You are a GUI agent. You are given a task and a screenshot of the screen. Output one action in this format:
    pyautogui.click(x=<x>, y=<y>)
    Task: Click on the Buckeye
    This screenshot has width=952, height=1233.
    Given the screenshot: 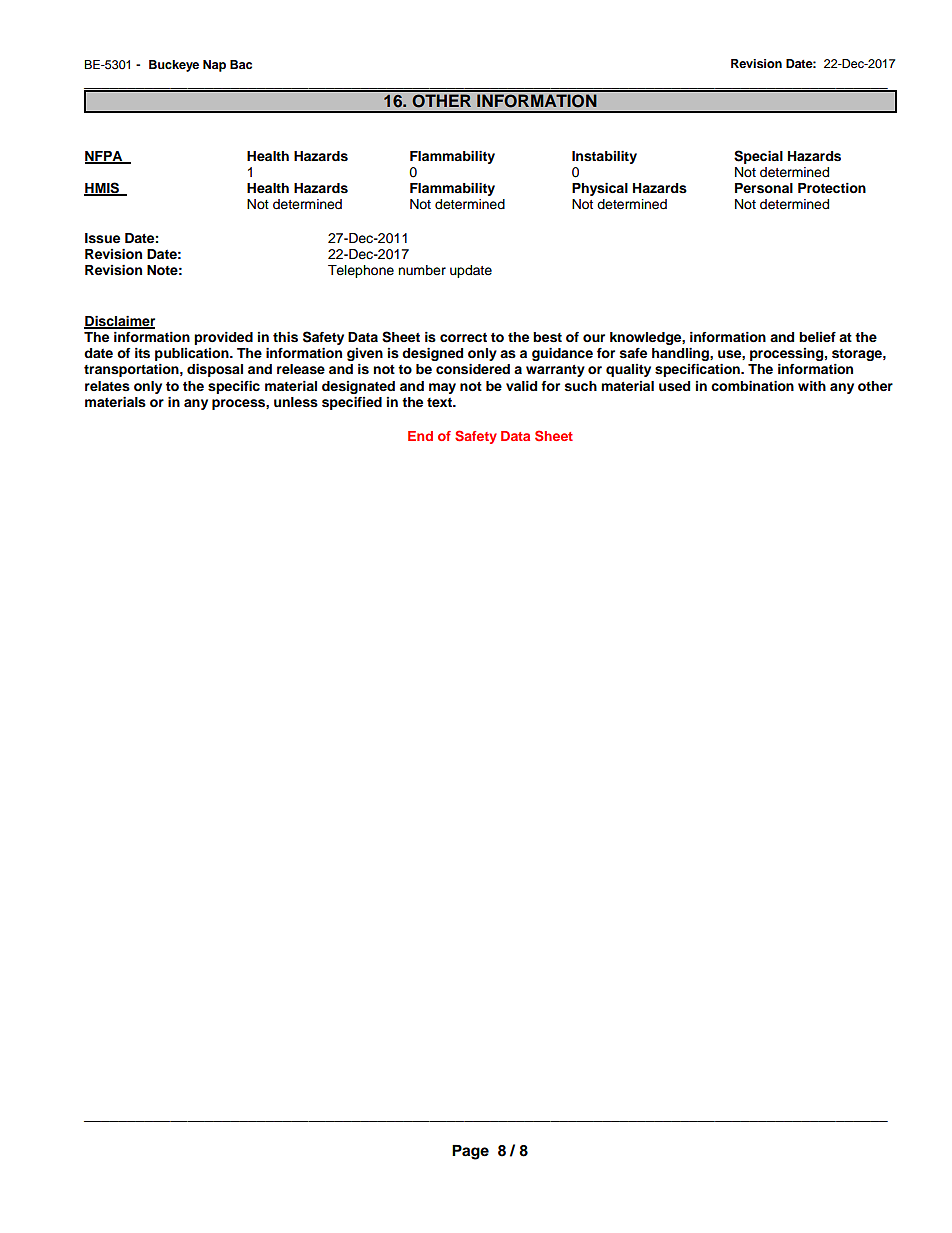 What is the action you would take?
    pyautogui.click(x=174, y=66)
